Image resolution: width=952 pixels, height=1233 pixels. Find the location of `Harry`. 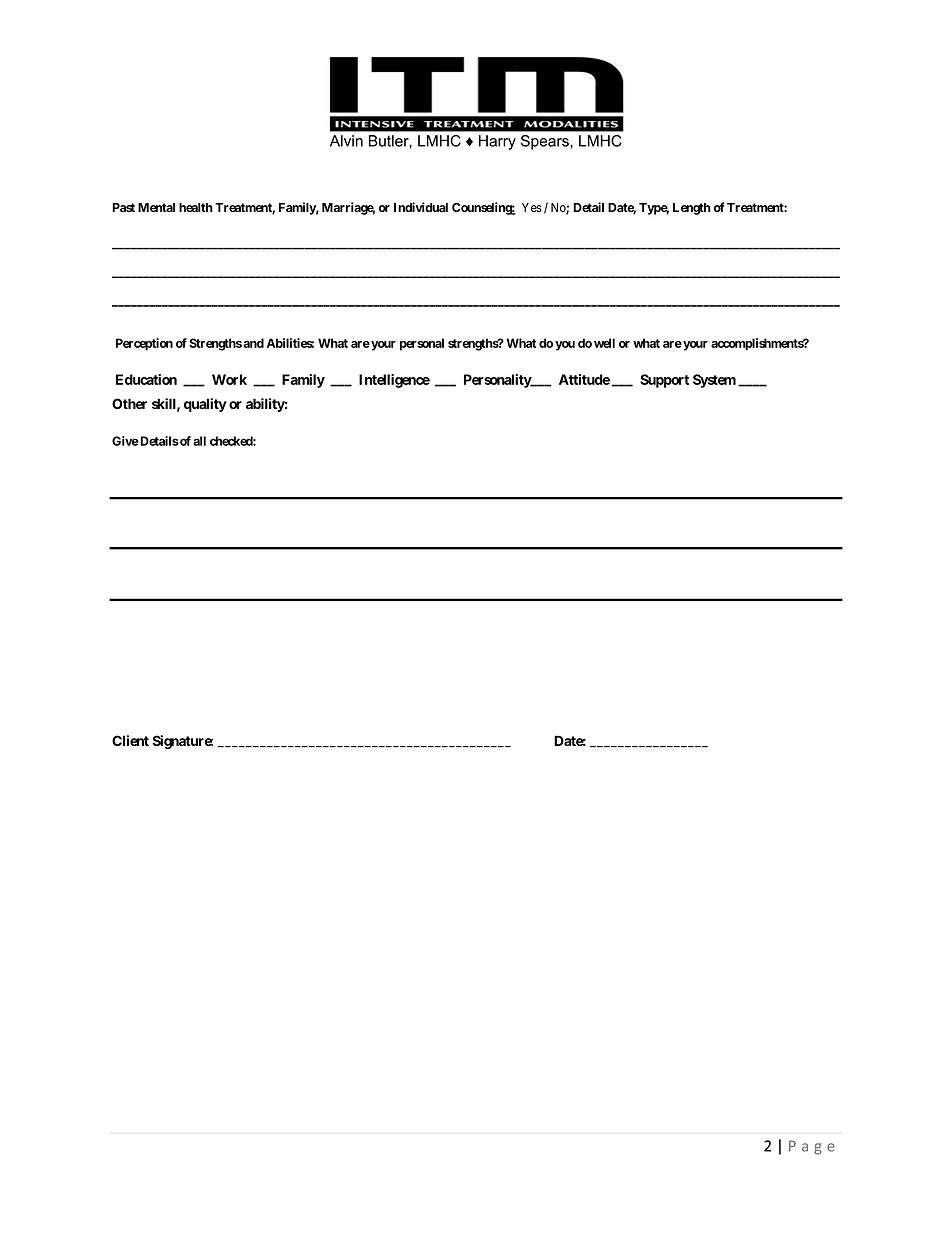

Harry is located at coordinates (497, 142).
